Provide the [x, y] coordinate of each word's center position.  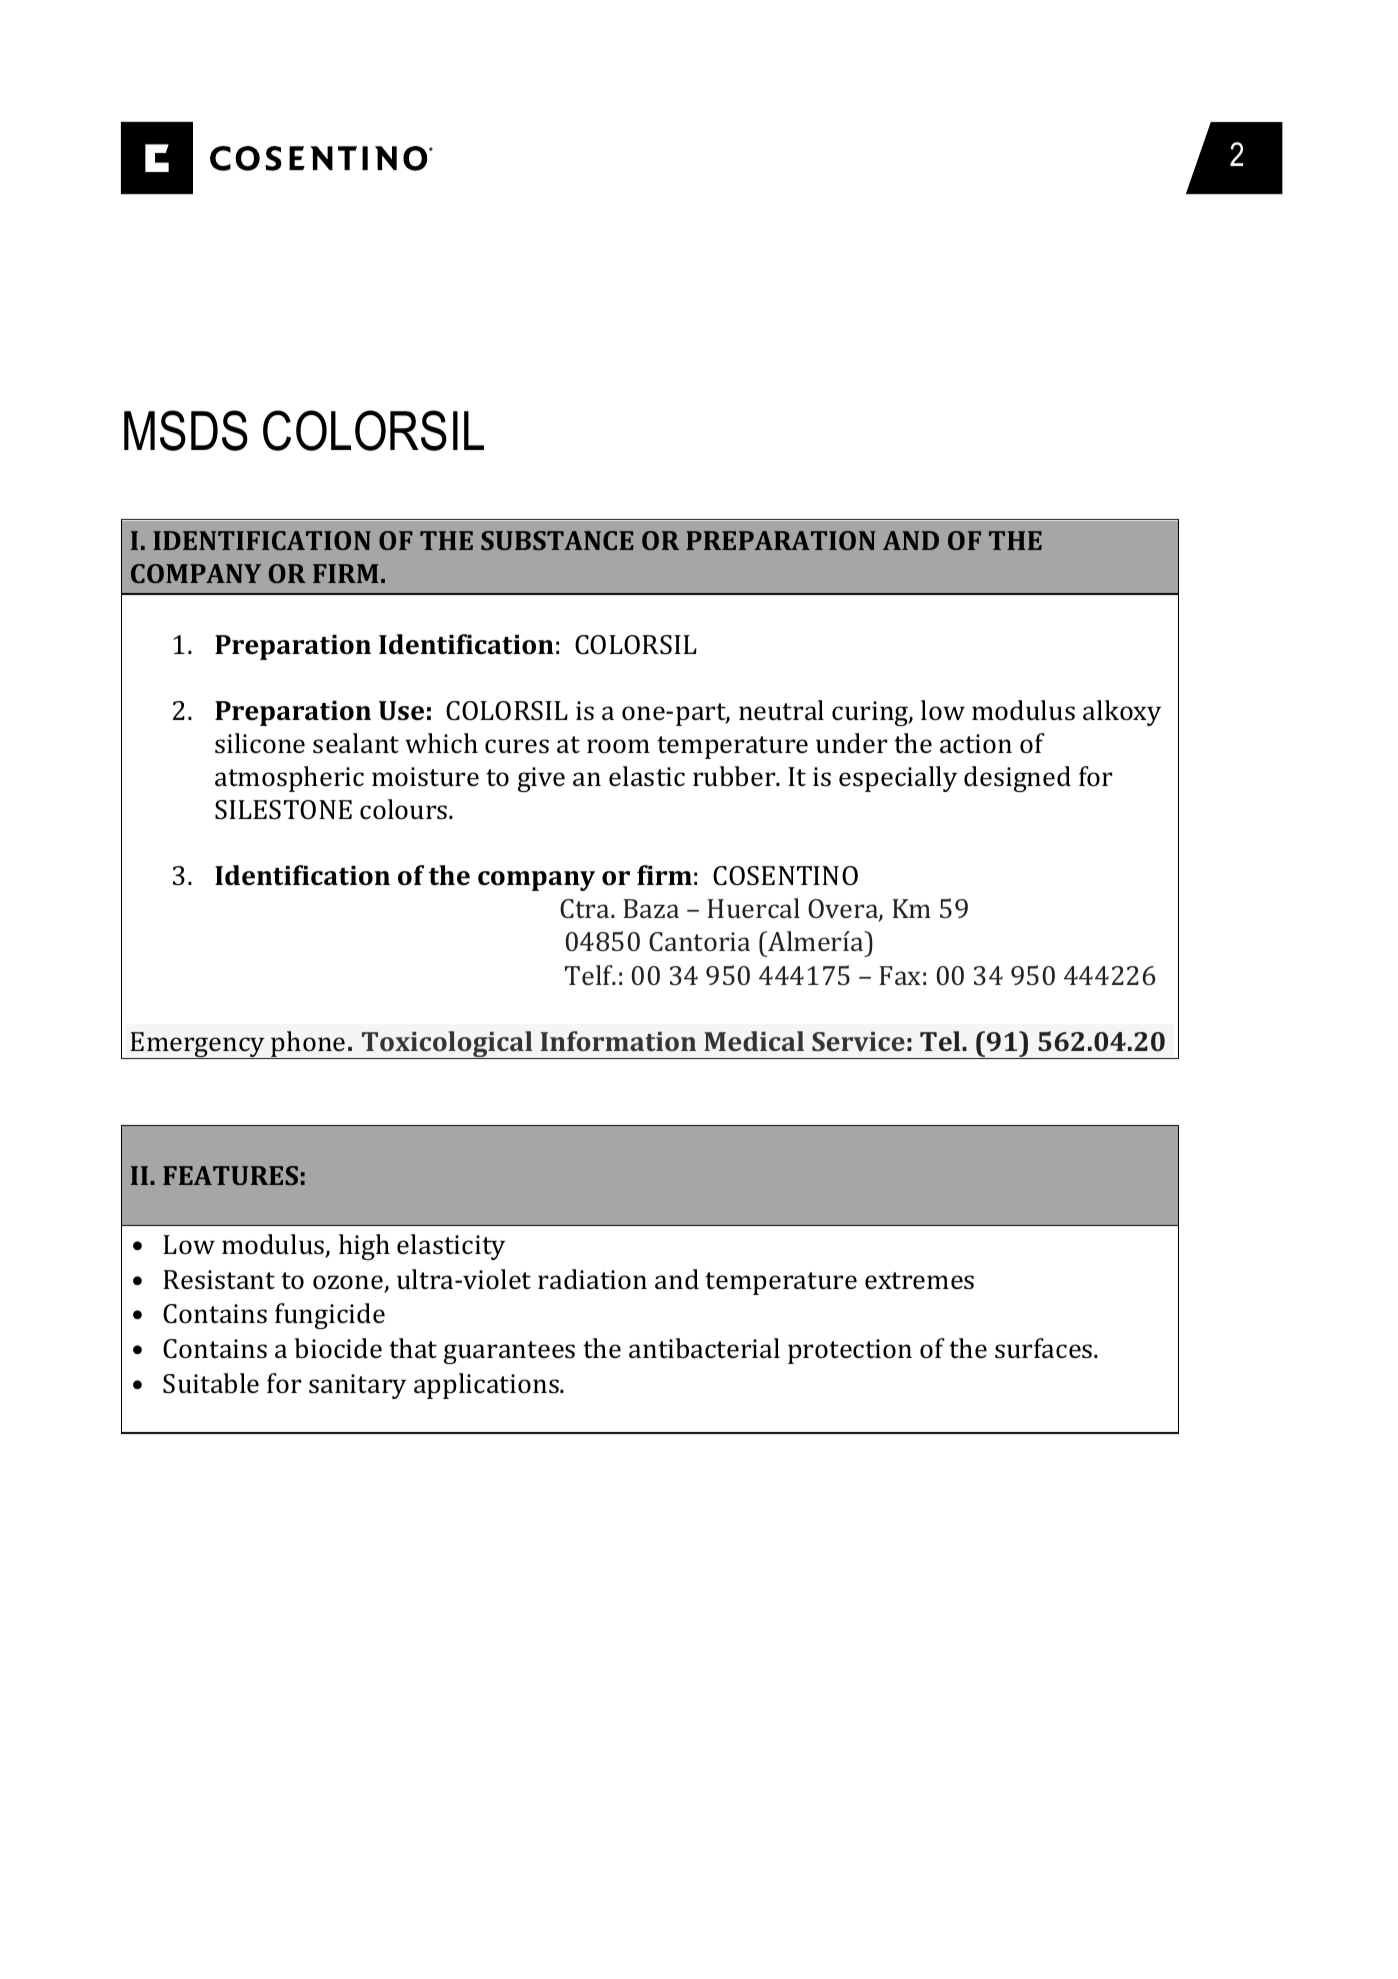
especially [898, 779]
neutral [781, 710]
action [976, 744]
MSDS [186, 430]
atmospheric [289, 779]
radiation [592, 1279]
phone [309, 1045]
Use [401, 711]
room [618, 746]
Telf [590, 975]
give [541, 779]
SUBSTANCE [557, 540]
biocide [338, 1348]
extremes [919, 1281]
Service [858, 1041]
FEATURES [230, 1175]
